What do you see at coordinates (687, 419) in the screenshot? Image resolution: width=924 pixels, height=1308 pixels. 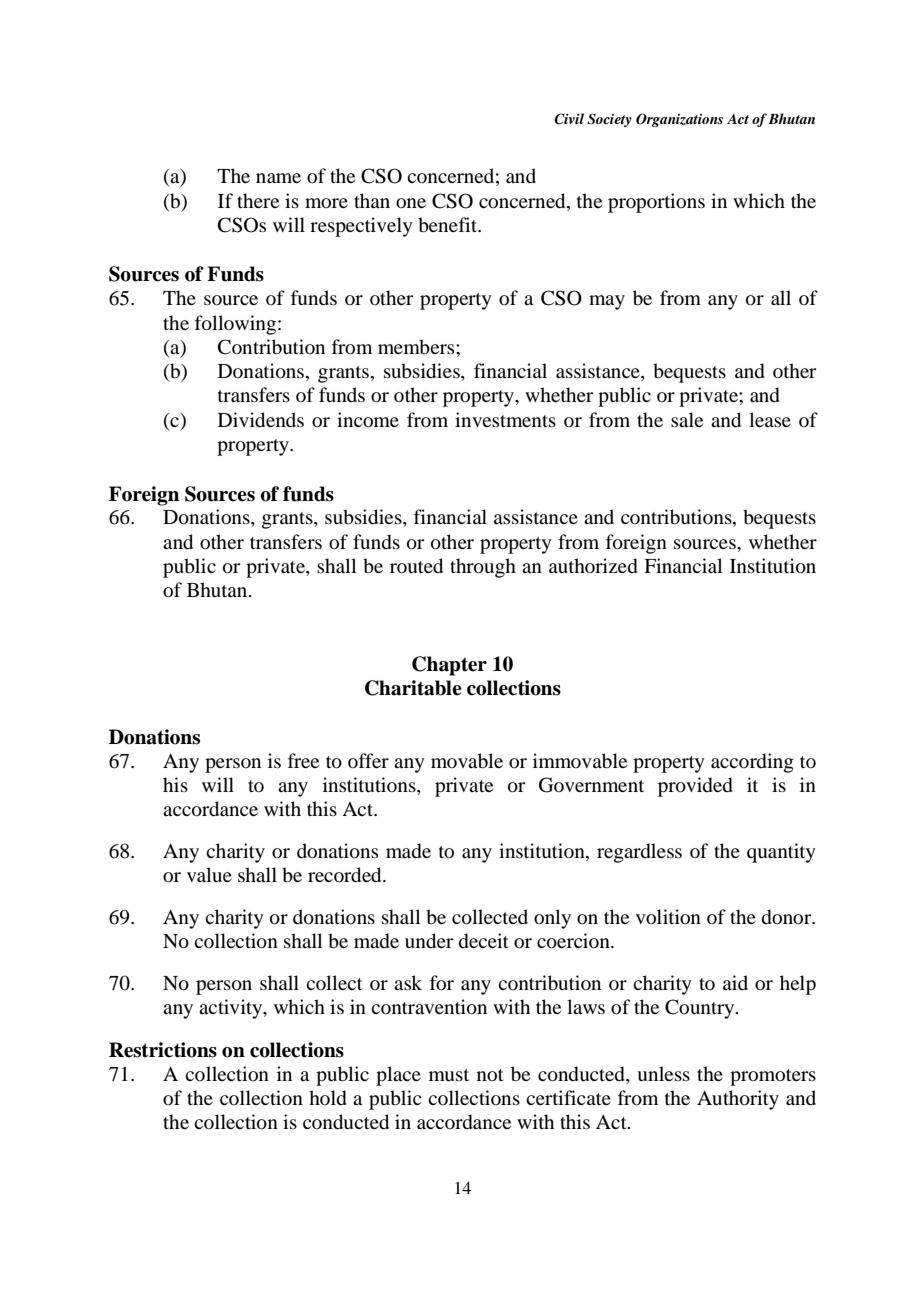 I see `sale` at bounding box center [687, 419].
